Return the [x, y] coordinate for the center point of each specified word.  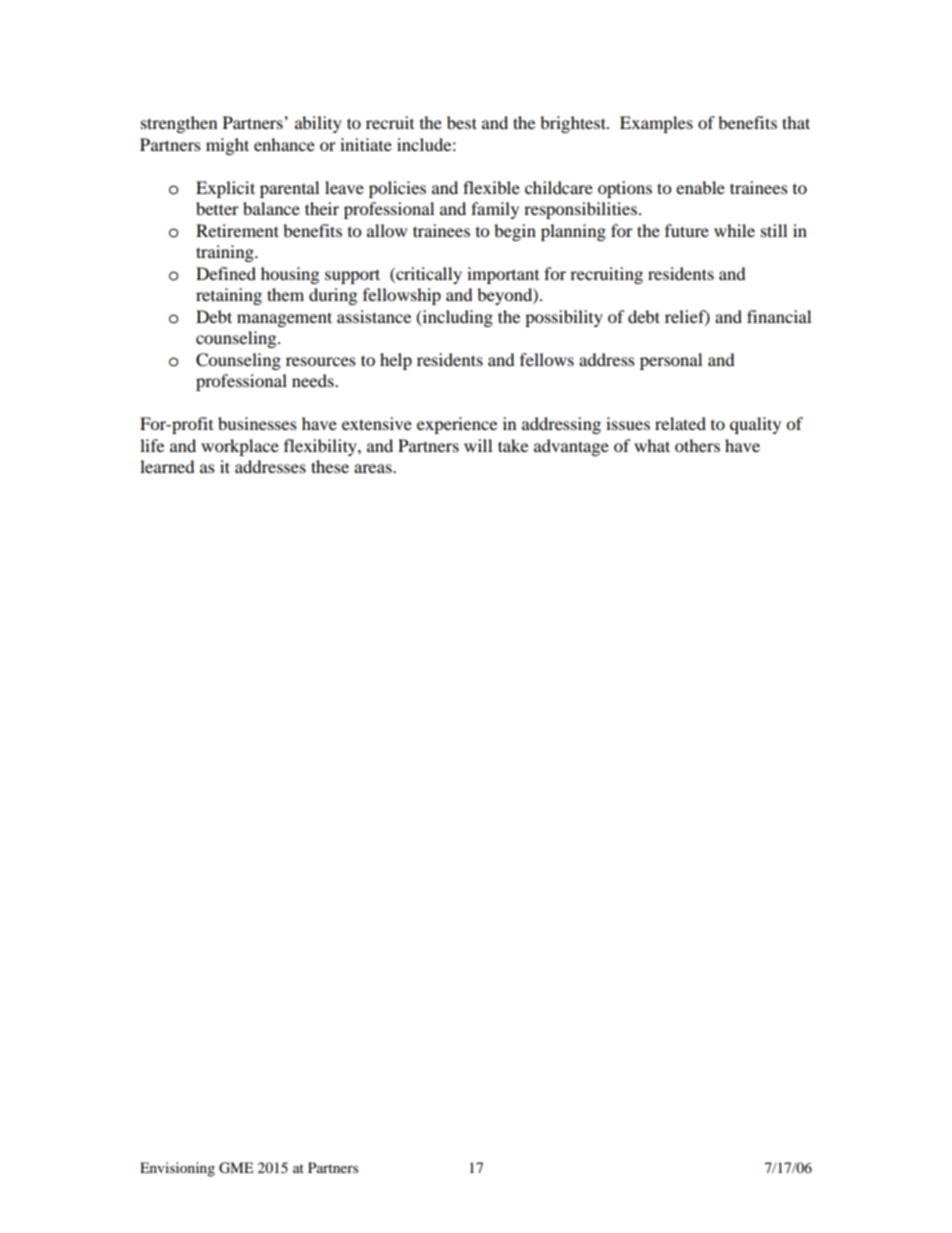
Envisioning [177, 1169]
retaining [229, 296]
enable [700, 187]
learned [167, 466]
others [697, 445]
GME [236, 1168]
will [478, 445]
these [330, 466]
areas [374, 468]
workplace [240, 447]
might [227, 146]
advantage [571, 447]
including [456, 318]
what [652, 445]
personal [671, 361]
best [462, 122]
